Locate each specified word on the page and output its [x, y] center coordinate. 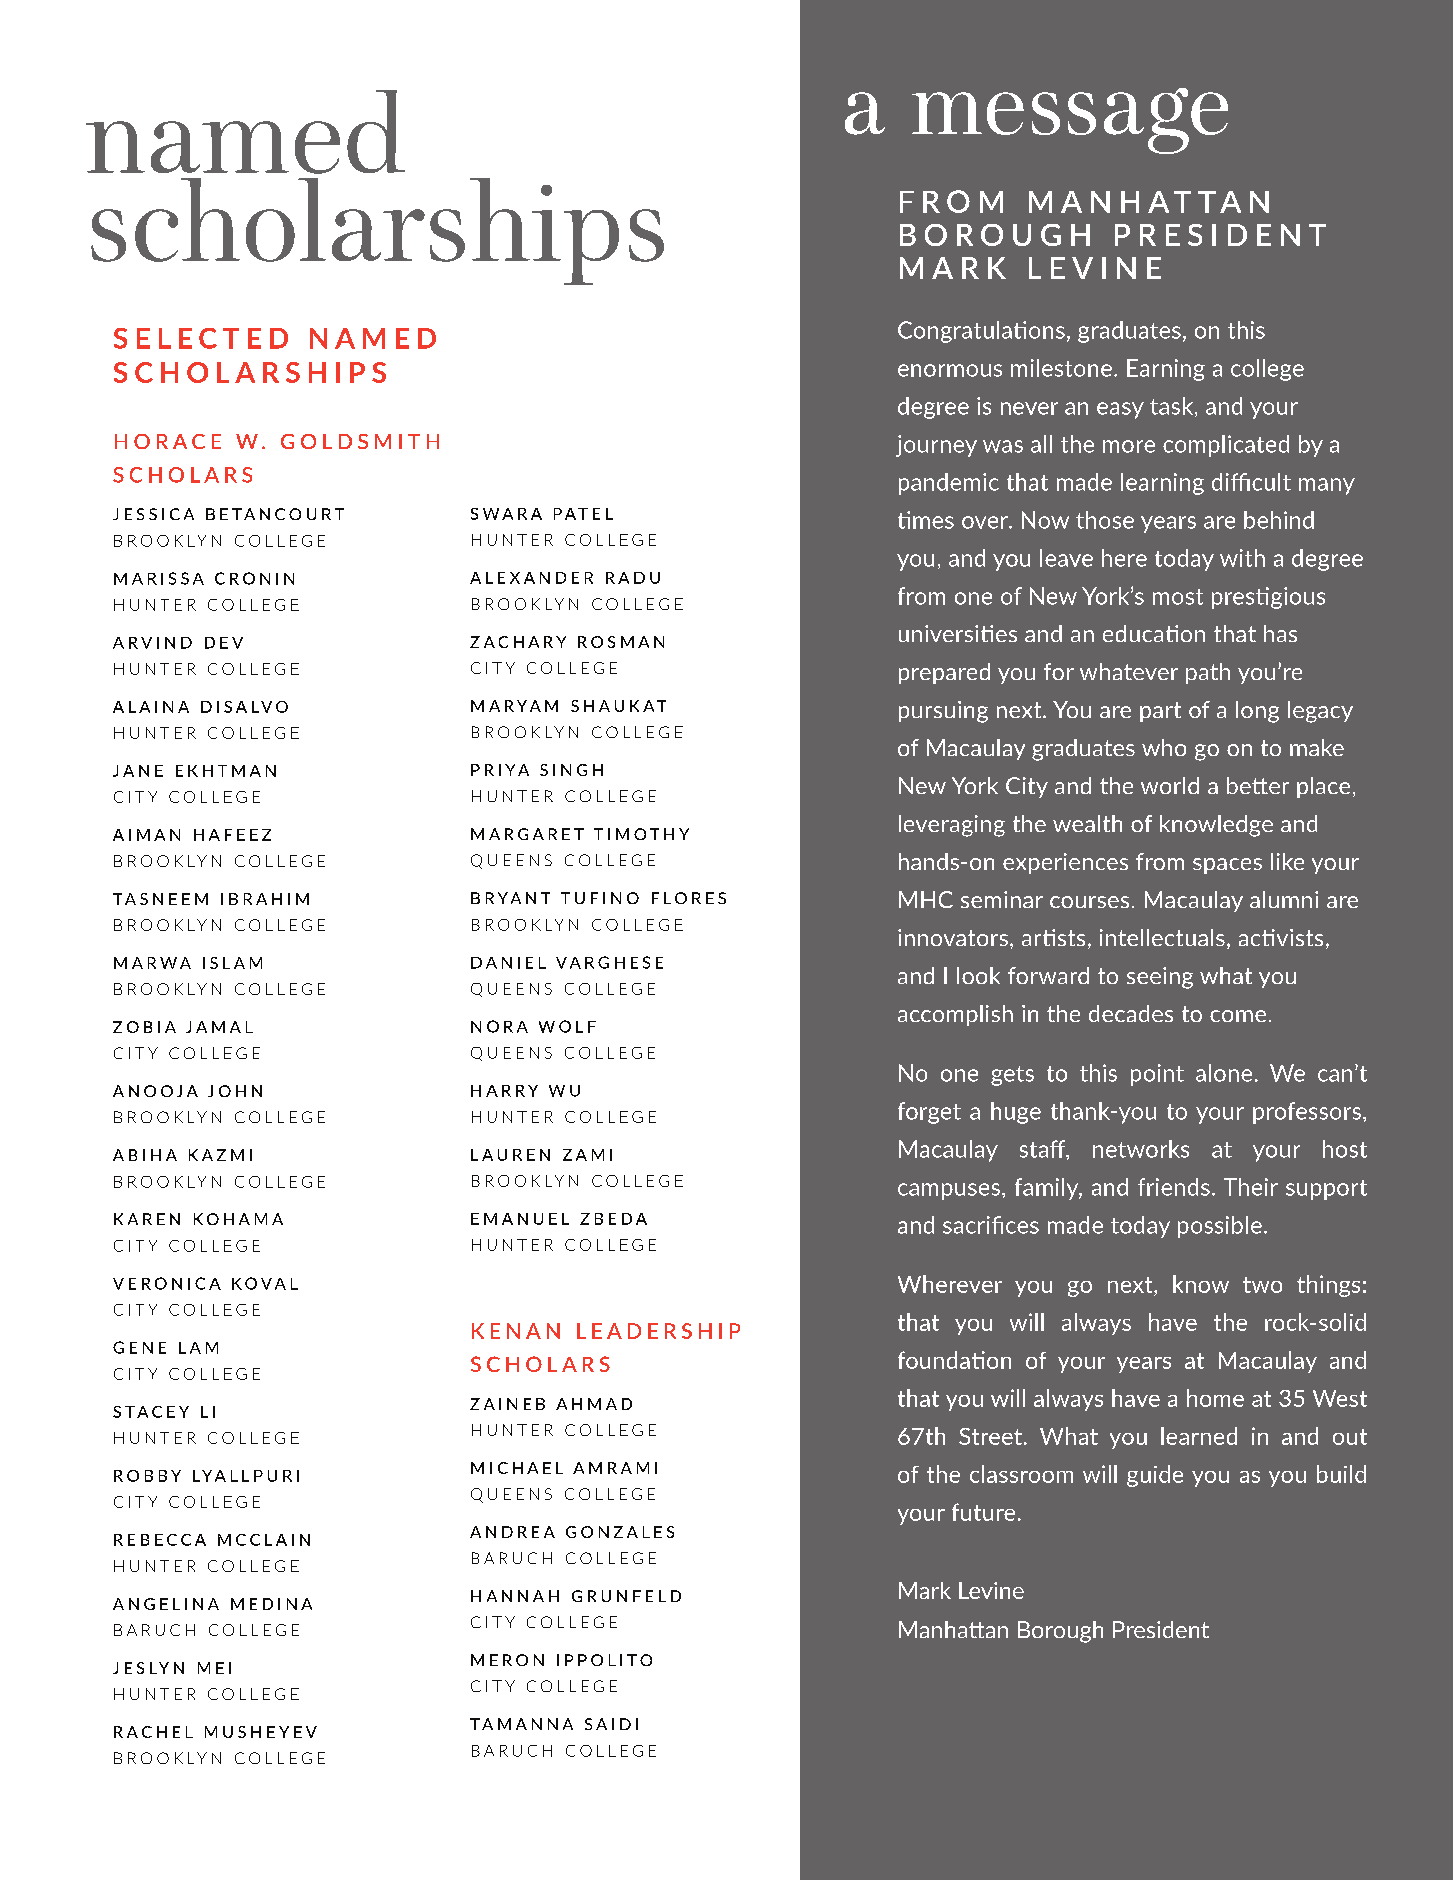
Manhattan [953, 1629]
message [1070, 121]
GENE [139, 1347]
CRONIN [254, 578]
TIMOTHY [641, 834]
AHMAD [594, 1404]
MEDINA [271, 1604]
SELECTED [201, 338]
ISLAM [232, 963]
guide [1155, 1476]
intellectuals [1162, 937]
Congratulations [981, 332]
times [926, 520]
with [1242, 558]
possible [1220, 1227]
